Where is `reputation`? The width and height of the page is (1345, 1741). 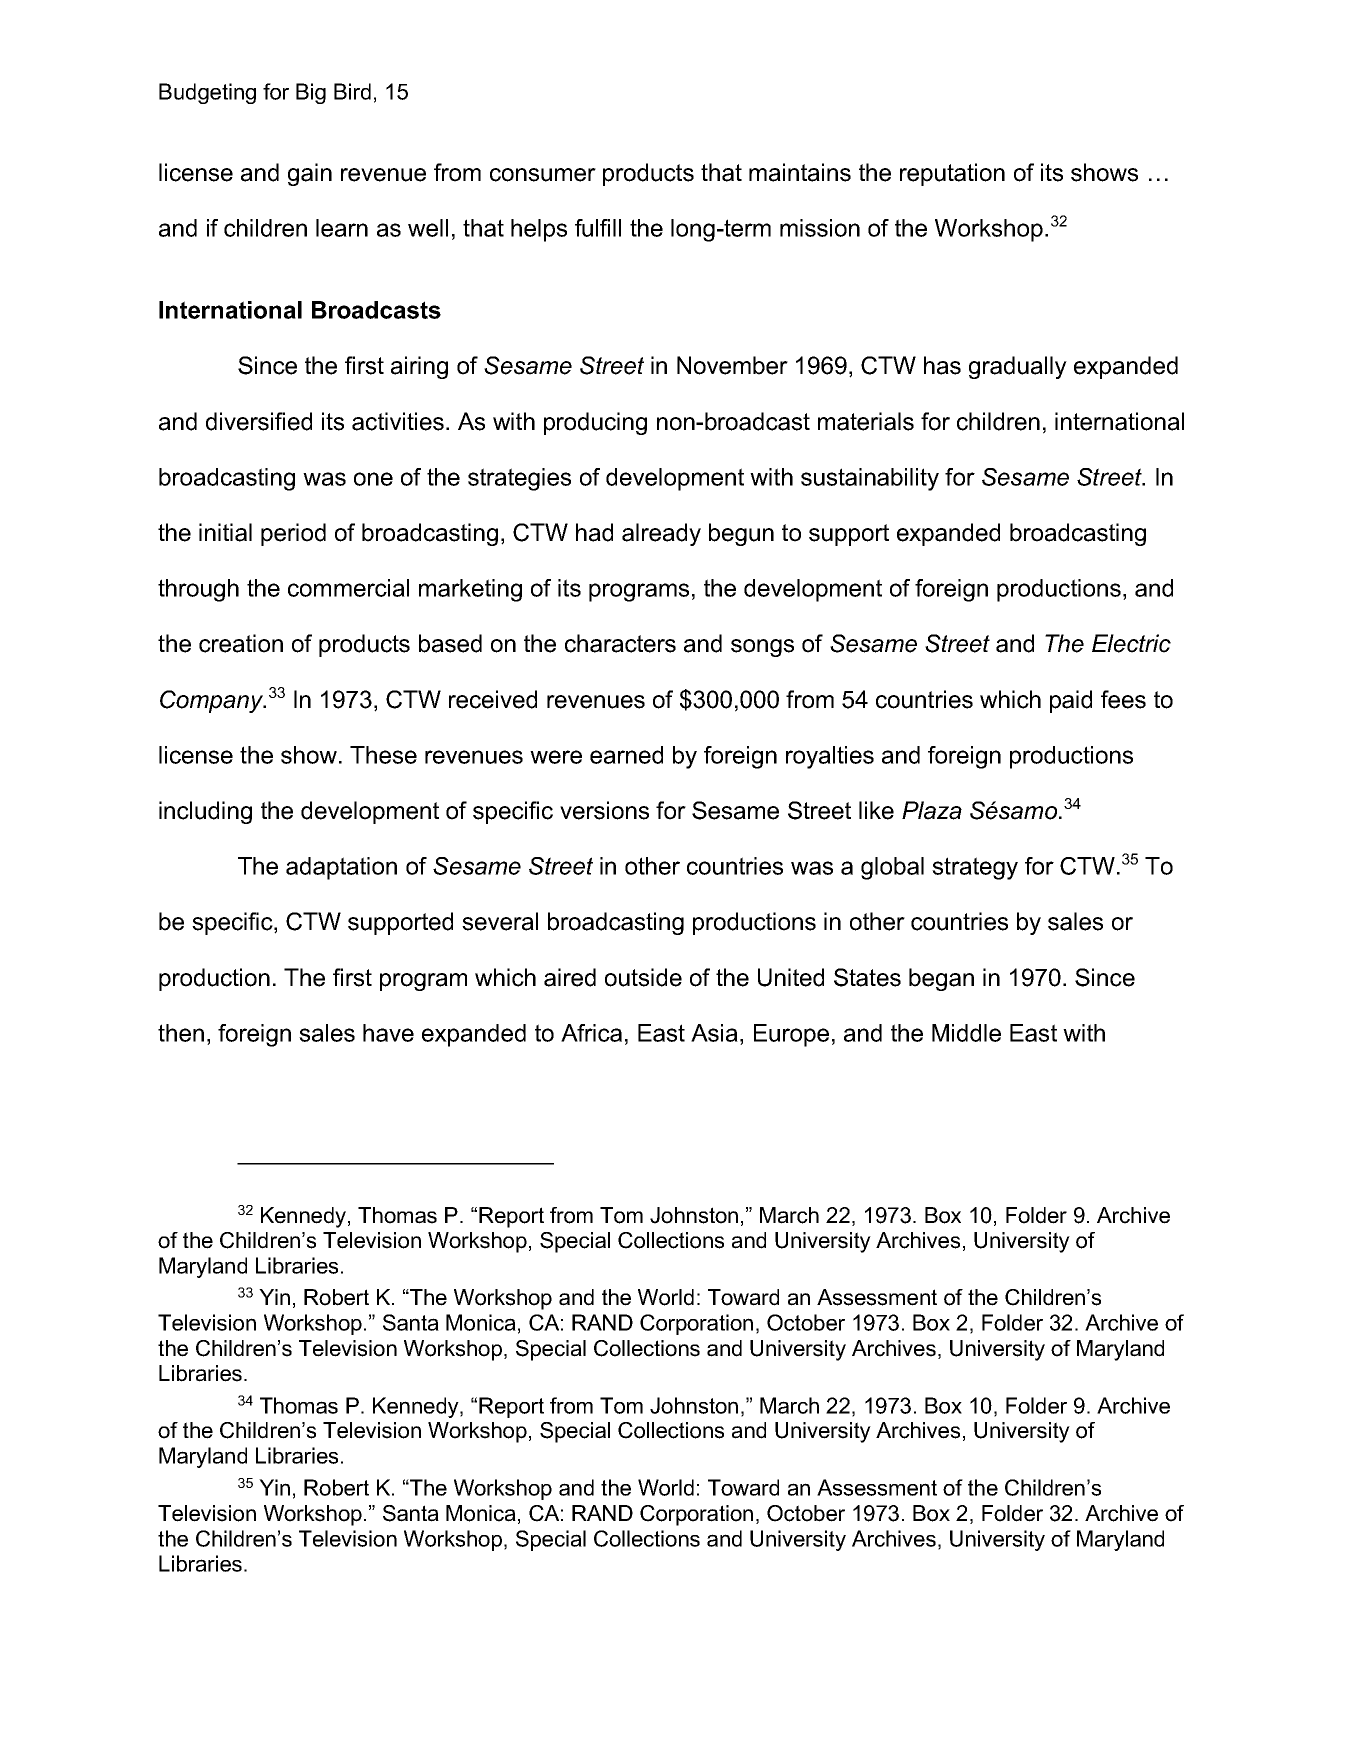
reputation is located at coordinates (952, 174).
